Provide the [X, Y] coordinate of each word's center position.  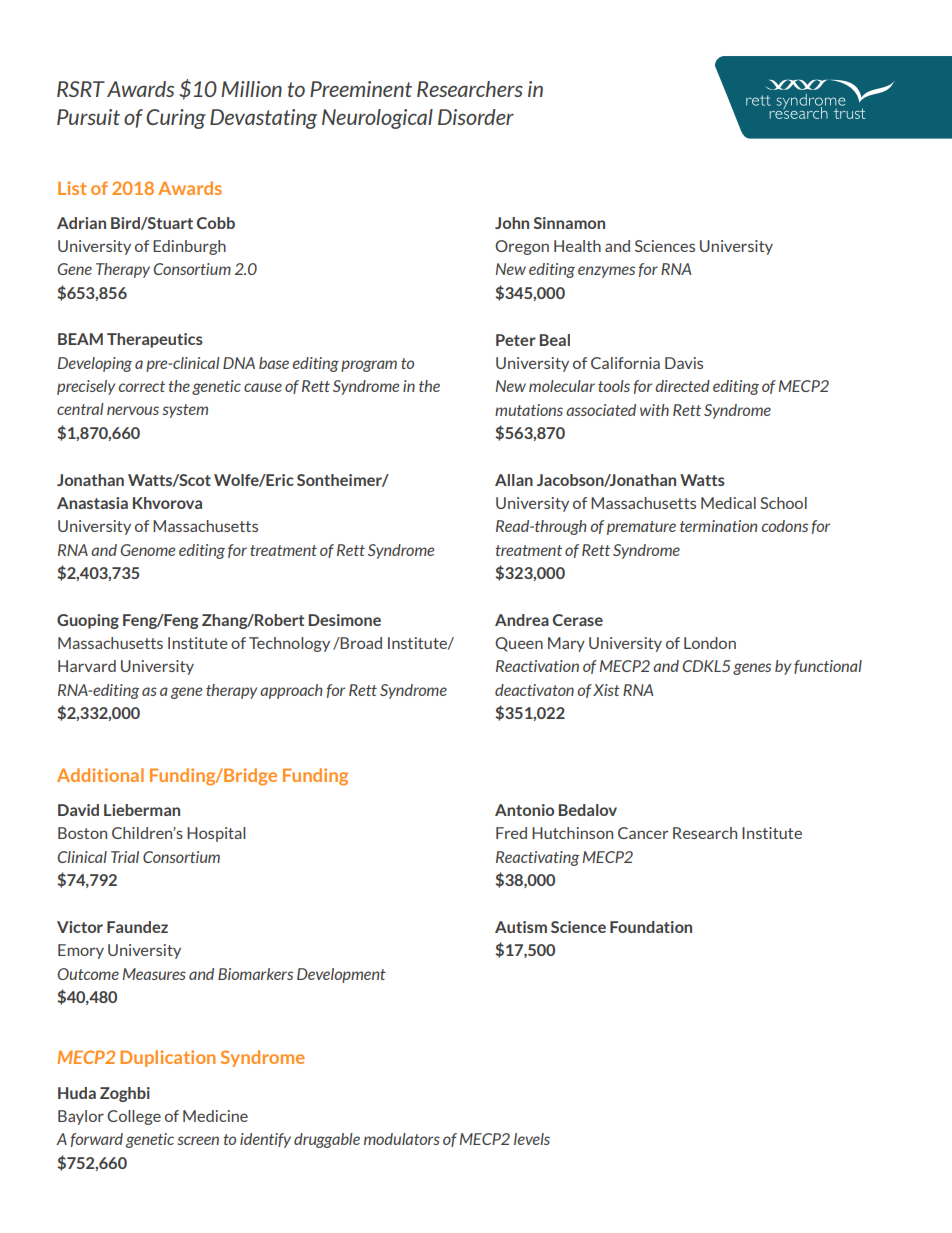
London [710, 643]
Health [577, 246]
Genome [148, 550]
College [134, 1117]
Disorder [476, 117]
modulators [402, 1139]
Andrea [522, 620]
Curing [176, 119]
